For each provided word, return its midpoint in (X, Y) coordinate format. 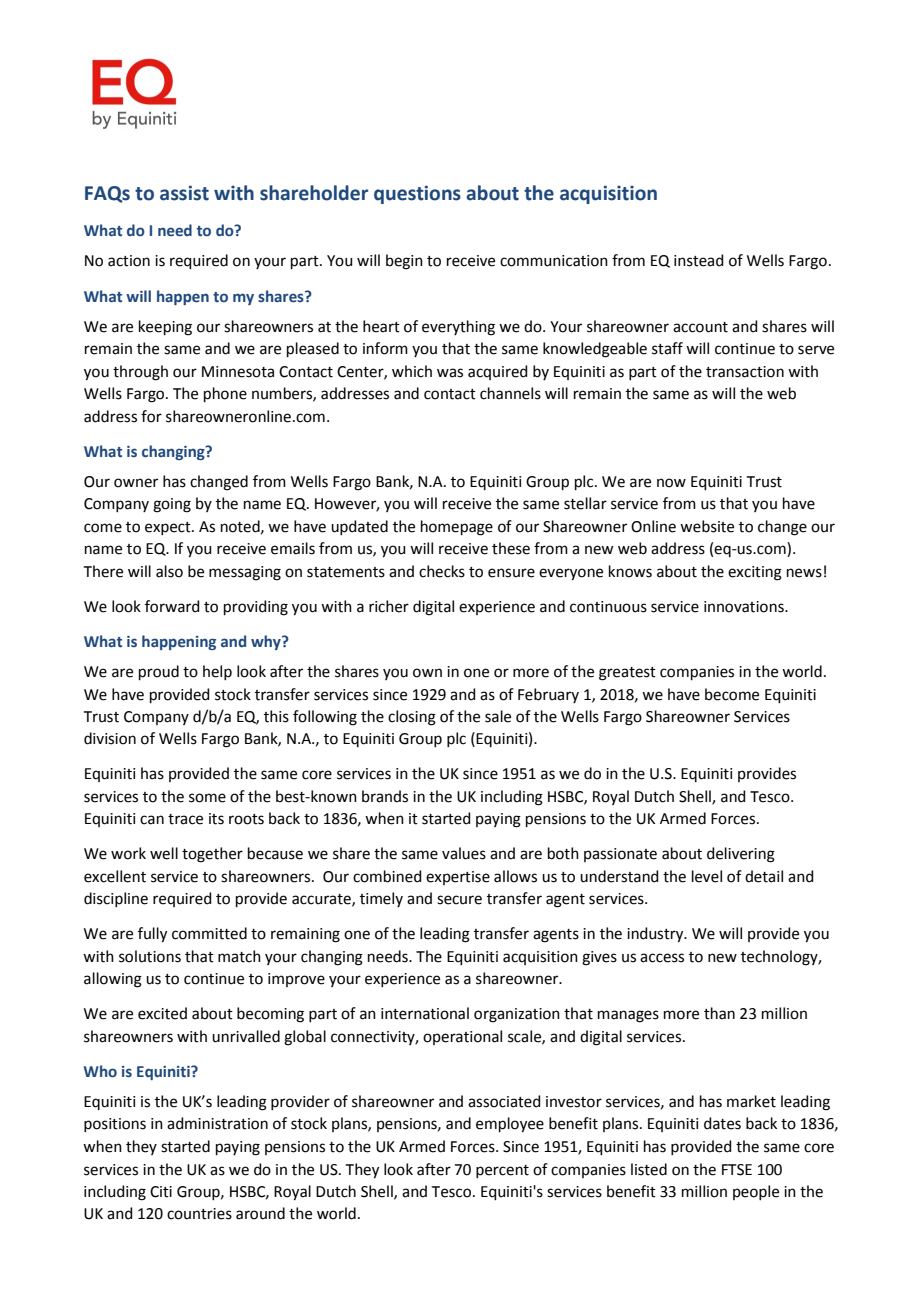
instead (699, 260)
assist (184, 193)
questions (417, 194)
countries (199, 1214)
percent (502, 1171)
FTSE (737, 1170)
